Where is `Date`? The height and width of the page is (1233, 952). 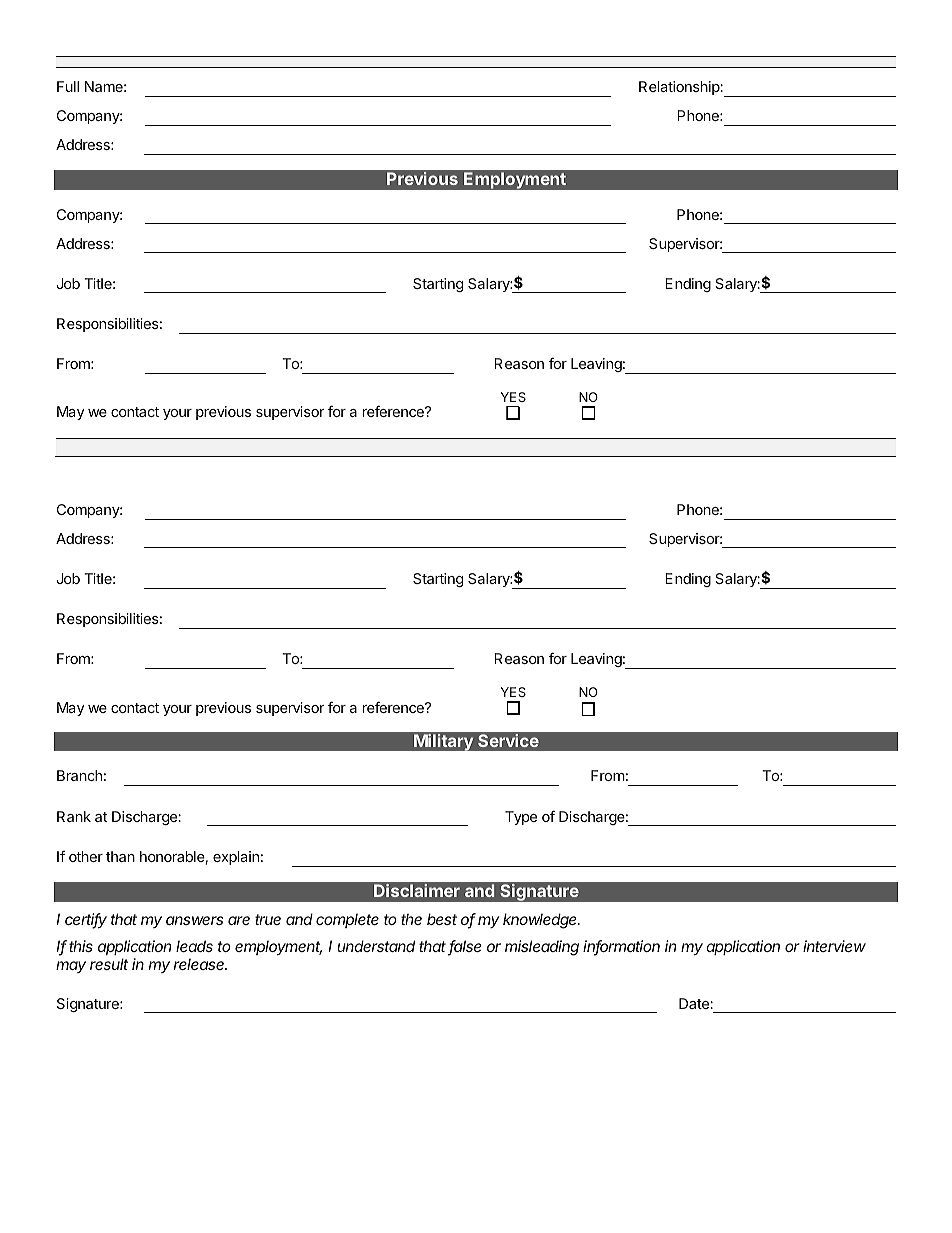 Date is located at coordinates (695, 1003).
